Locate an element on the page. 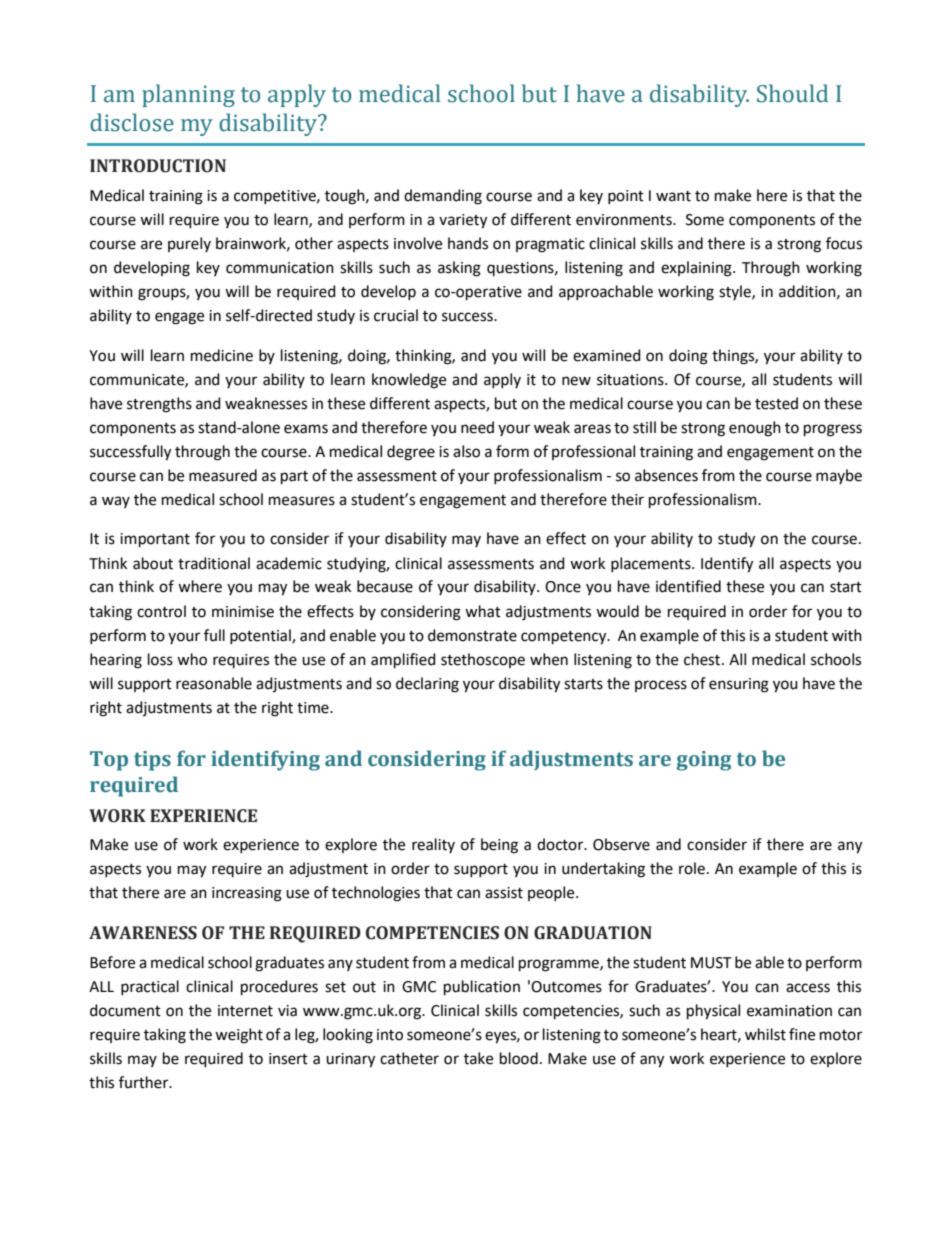  weight is located at coordinates (239, 1036).
